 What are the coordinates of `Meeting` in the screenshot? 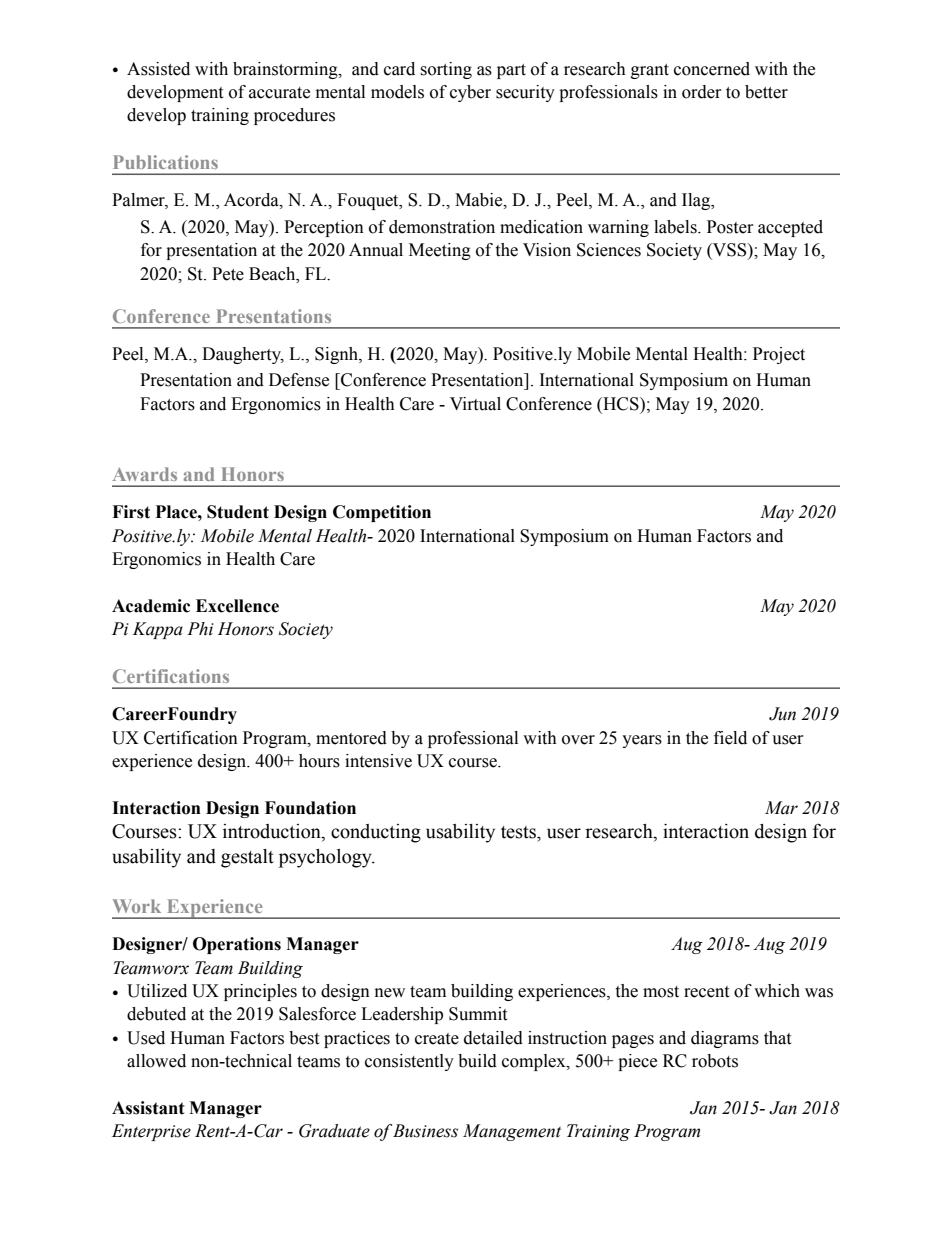 It's located at (440, 251).
